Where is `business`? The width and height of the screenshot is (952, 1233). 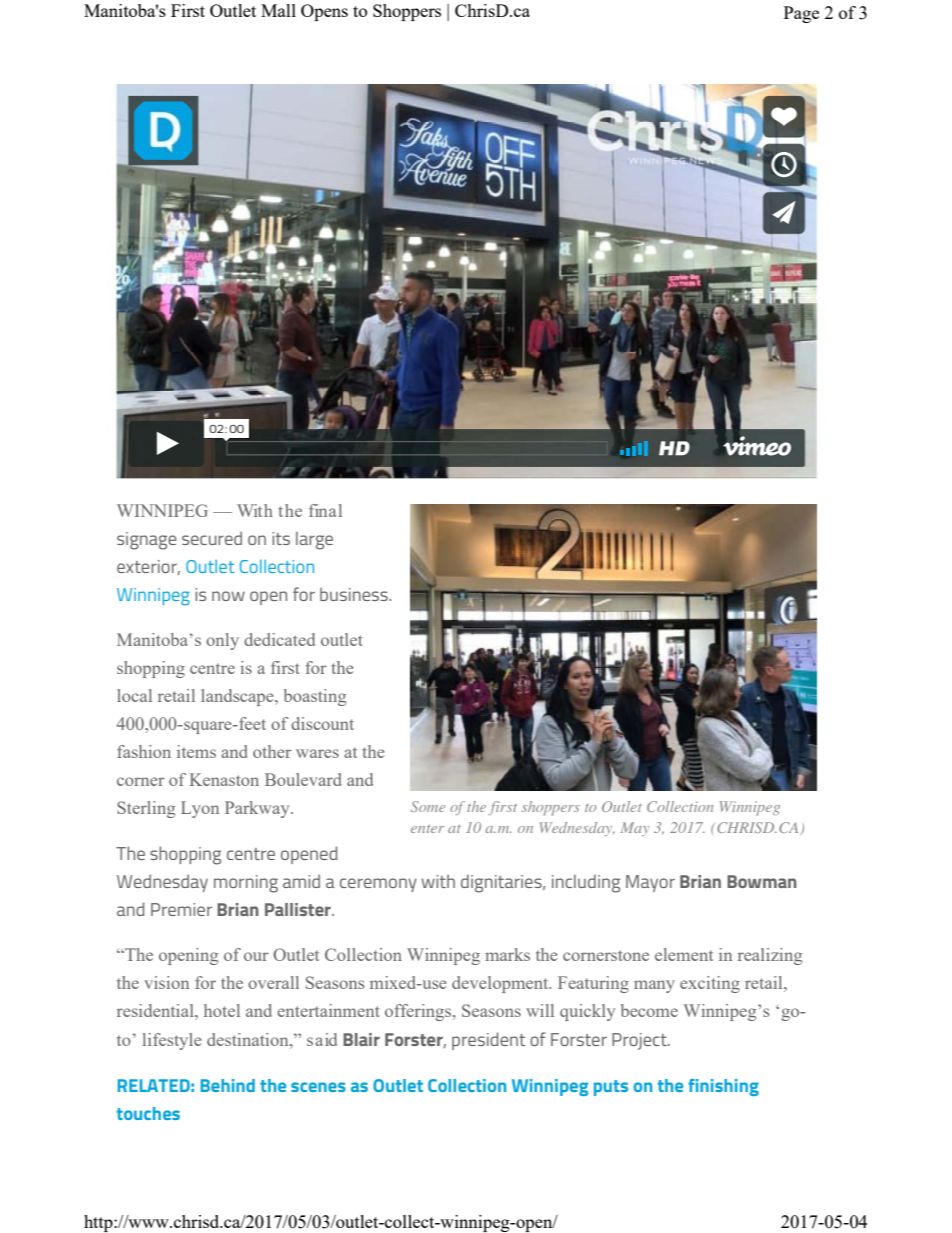 business is located at coordinates (355, 594).
